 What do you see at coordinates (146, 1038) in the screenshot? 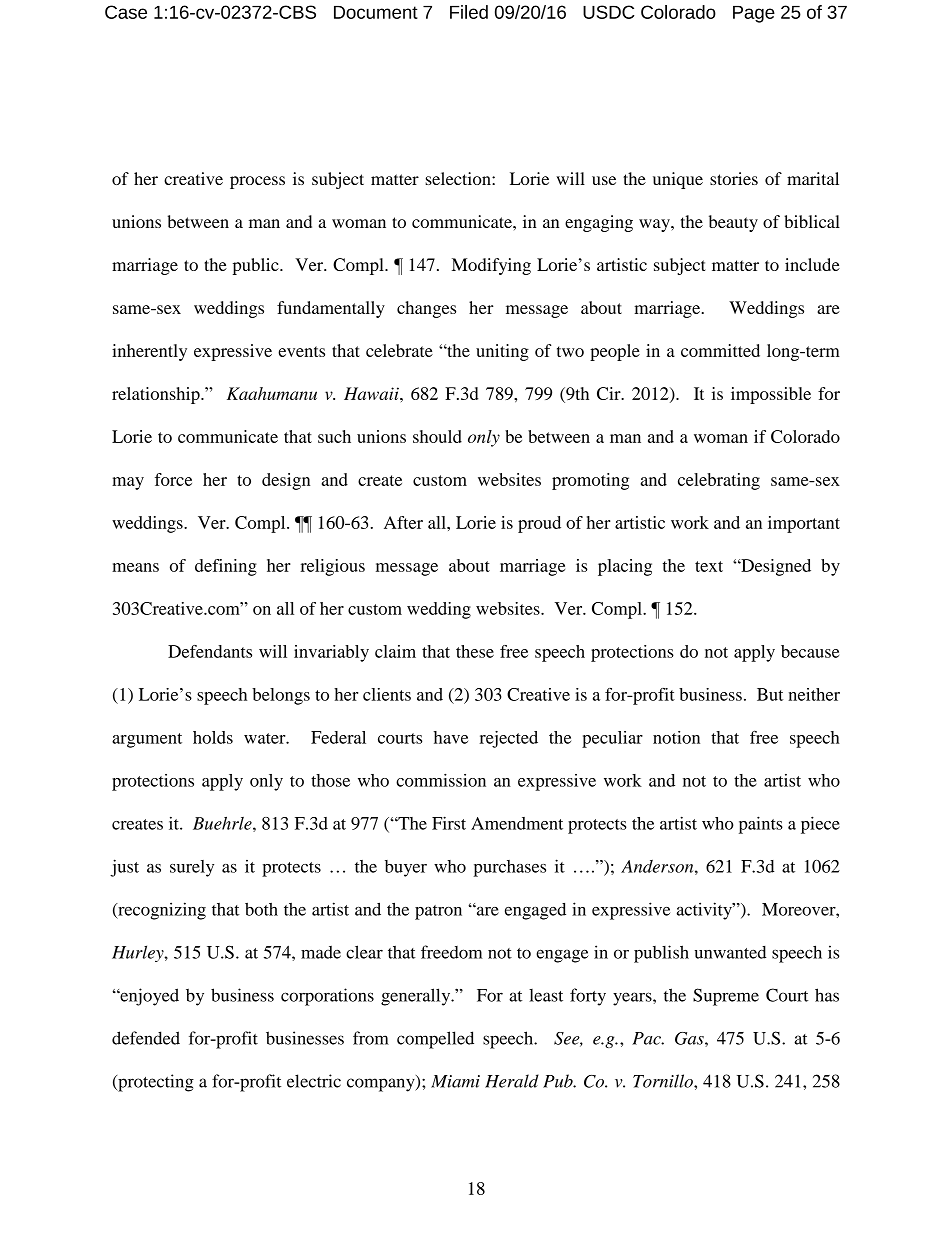
I see `defended` at bounding box center [146, 1038].
